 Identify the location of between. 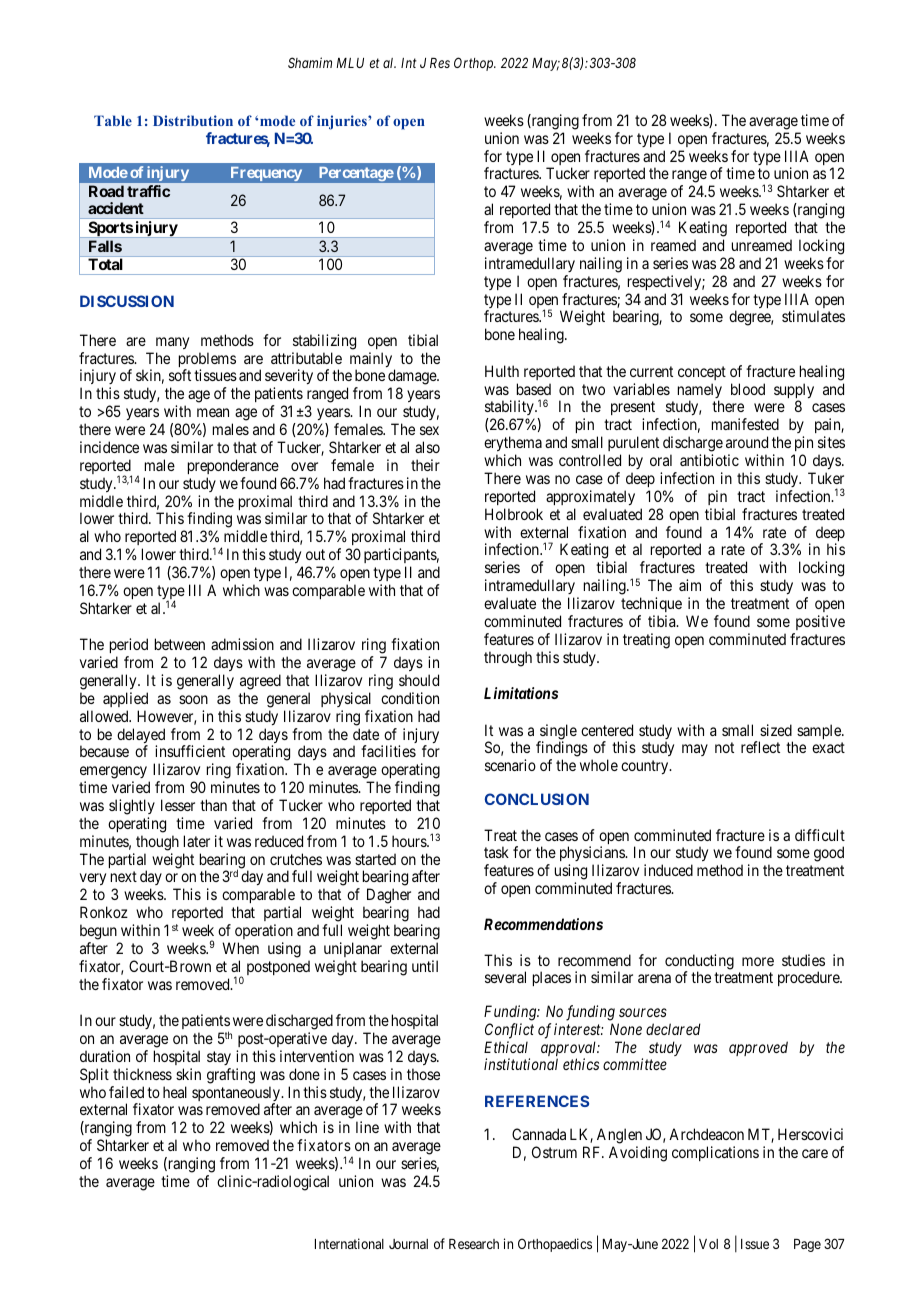
(180, 644).
